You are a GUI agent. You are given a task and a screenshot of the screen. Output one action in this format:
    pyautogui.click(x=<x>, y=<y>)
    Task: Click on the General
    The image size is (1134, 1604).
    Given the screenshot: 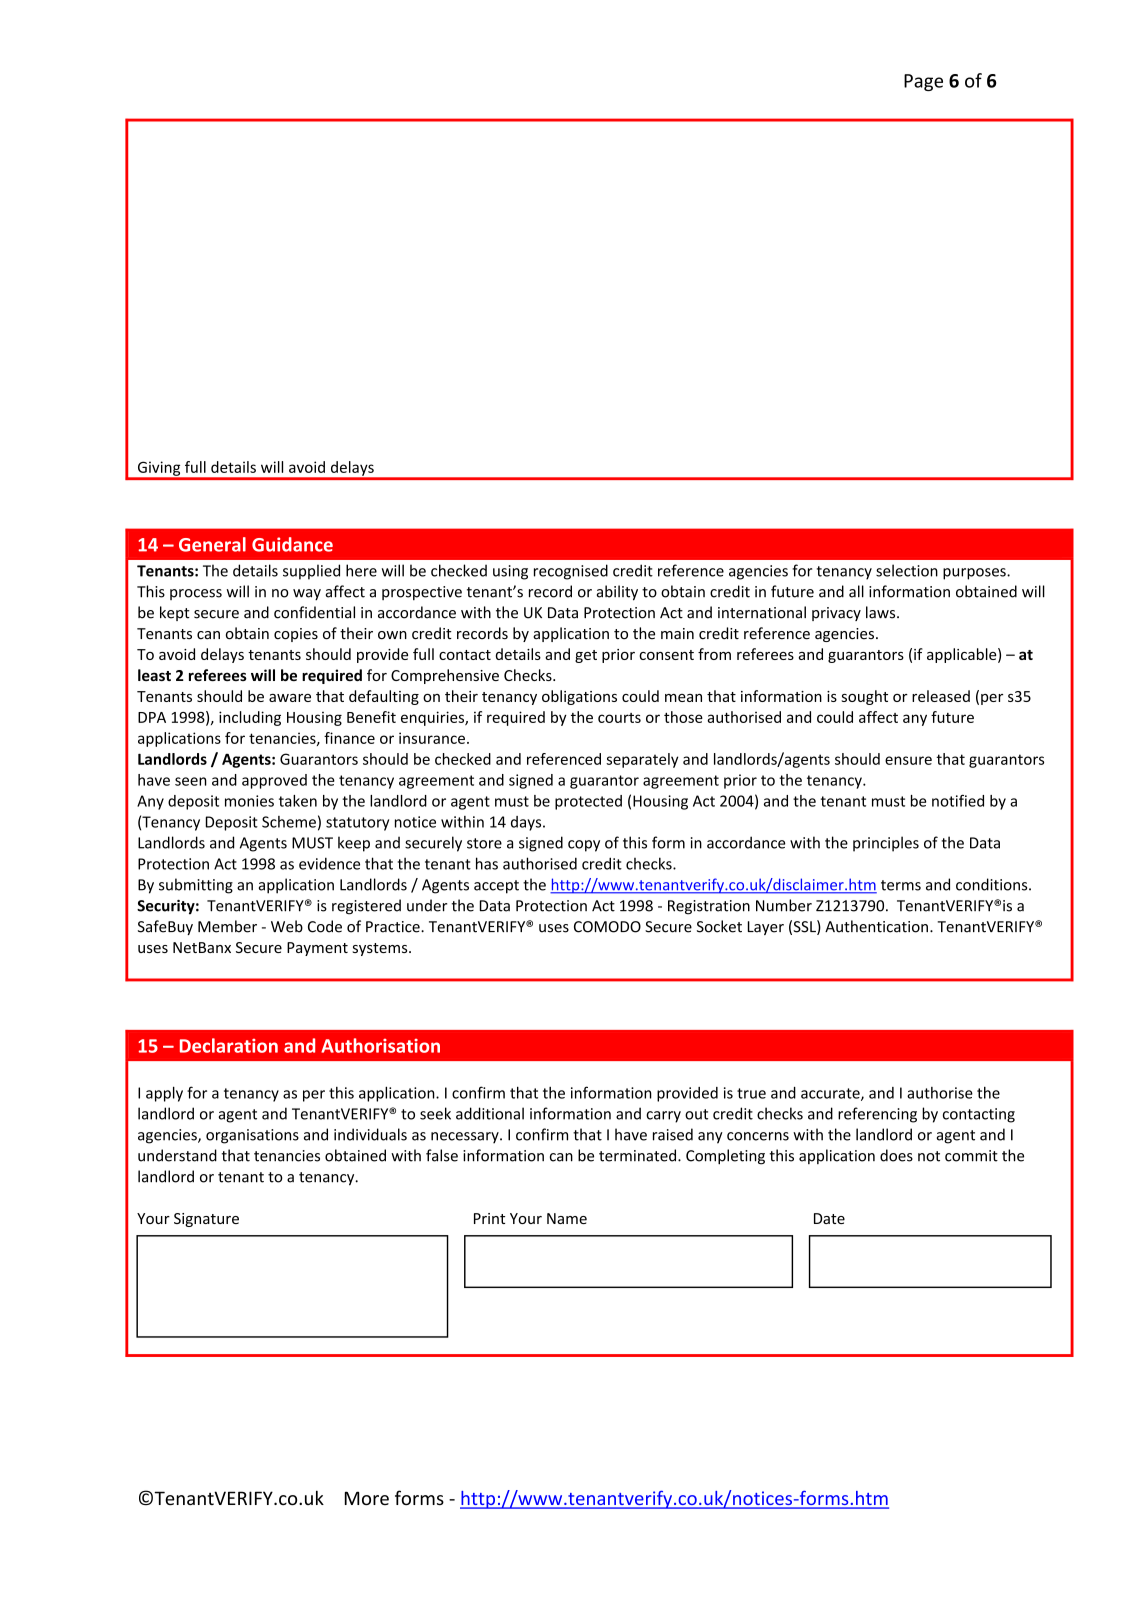 What is the action you would take?
    pyautogui.click(x=212, y=544)
